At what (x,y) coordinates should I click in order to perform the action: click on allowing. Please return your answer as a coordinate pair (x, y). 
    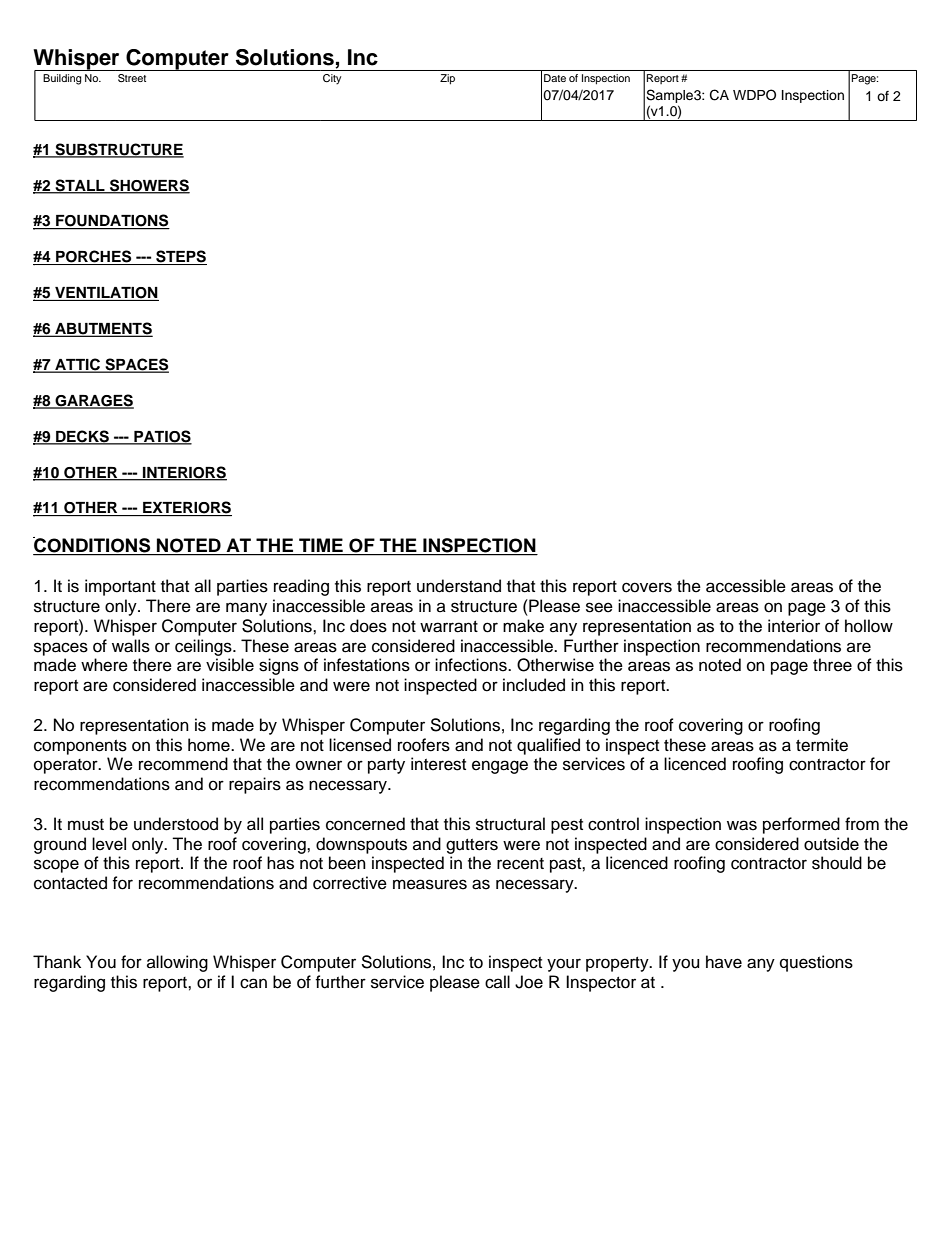
    Looking at the image, I should click on (177, 963).
